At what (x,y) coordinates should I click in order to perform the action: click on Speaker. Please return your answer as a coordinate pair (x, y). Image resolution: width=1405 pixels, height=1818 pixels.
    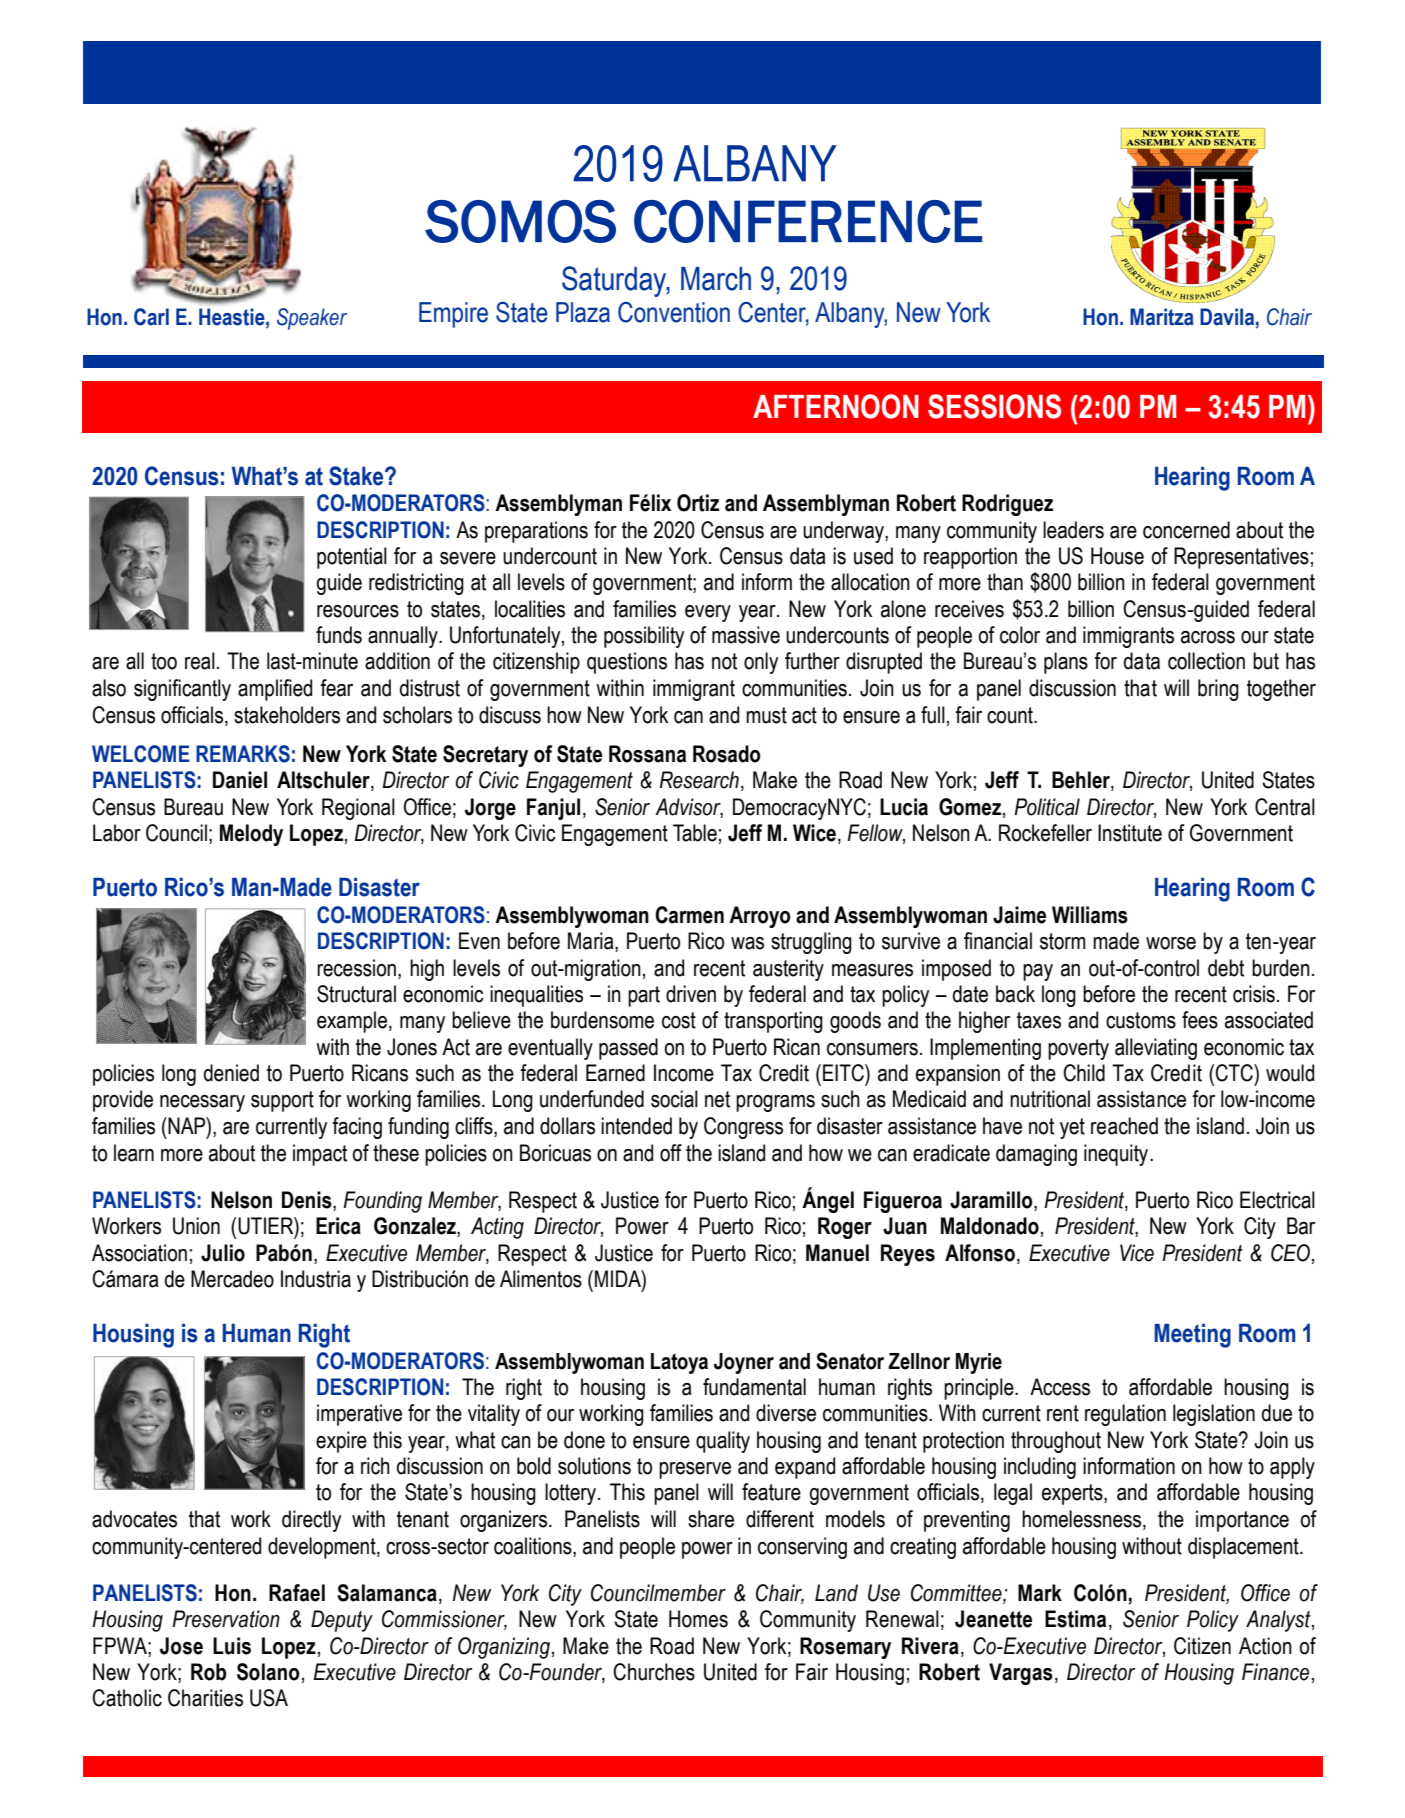
    Looking at the image, I should click on (312, 319).
